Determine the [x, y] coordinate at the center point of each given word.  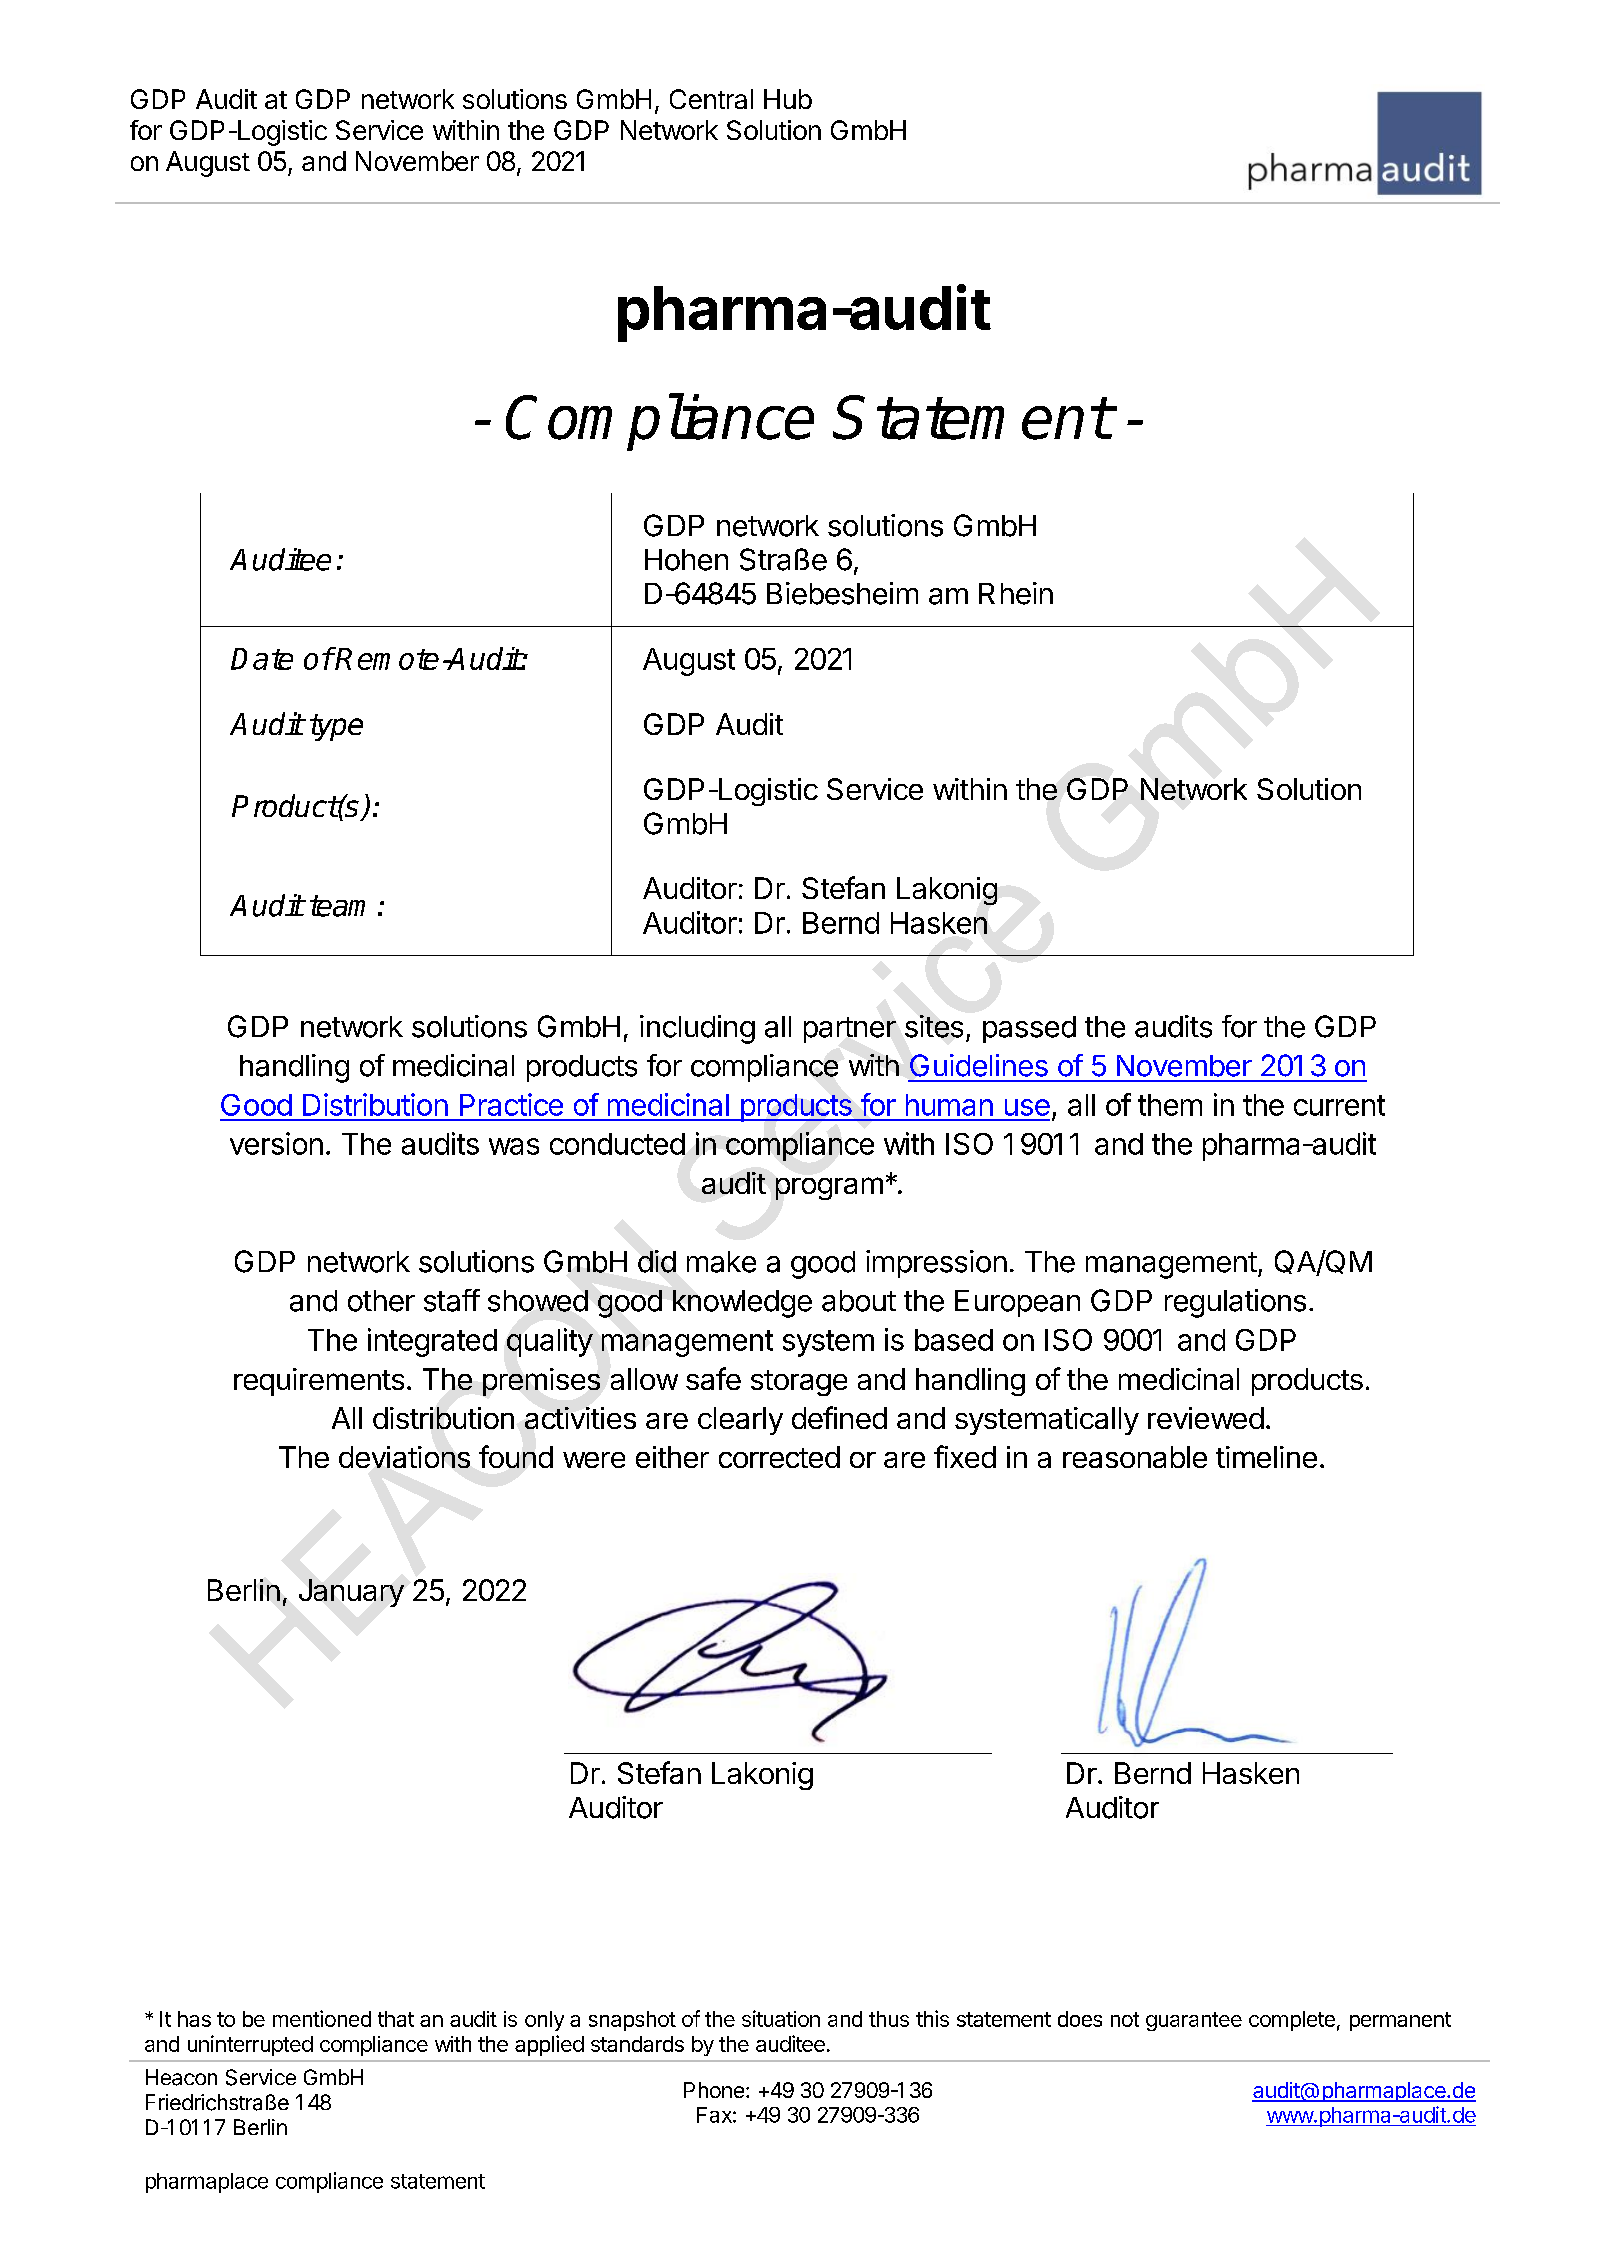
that [396, 2019]
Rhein [1016, 593]
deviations [404, 1457]
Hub [788, 99]
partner [850, 1030]
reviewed [1206, 1418]
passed [1029, 1029]
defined [839, 1417]
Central [711, 99]
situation [781, 2018]
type [336, 727]
